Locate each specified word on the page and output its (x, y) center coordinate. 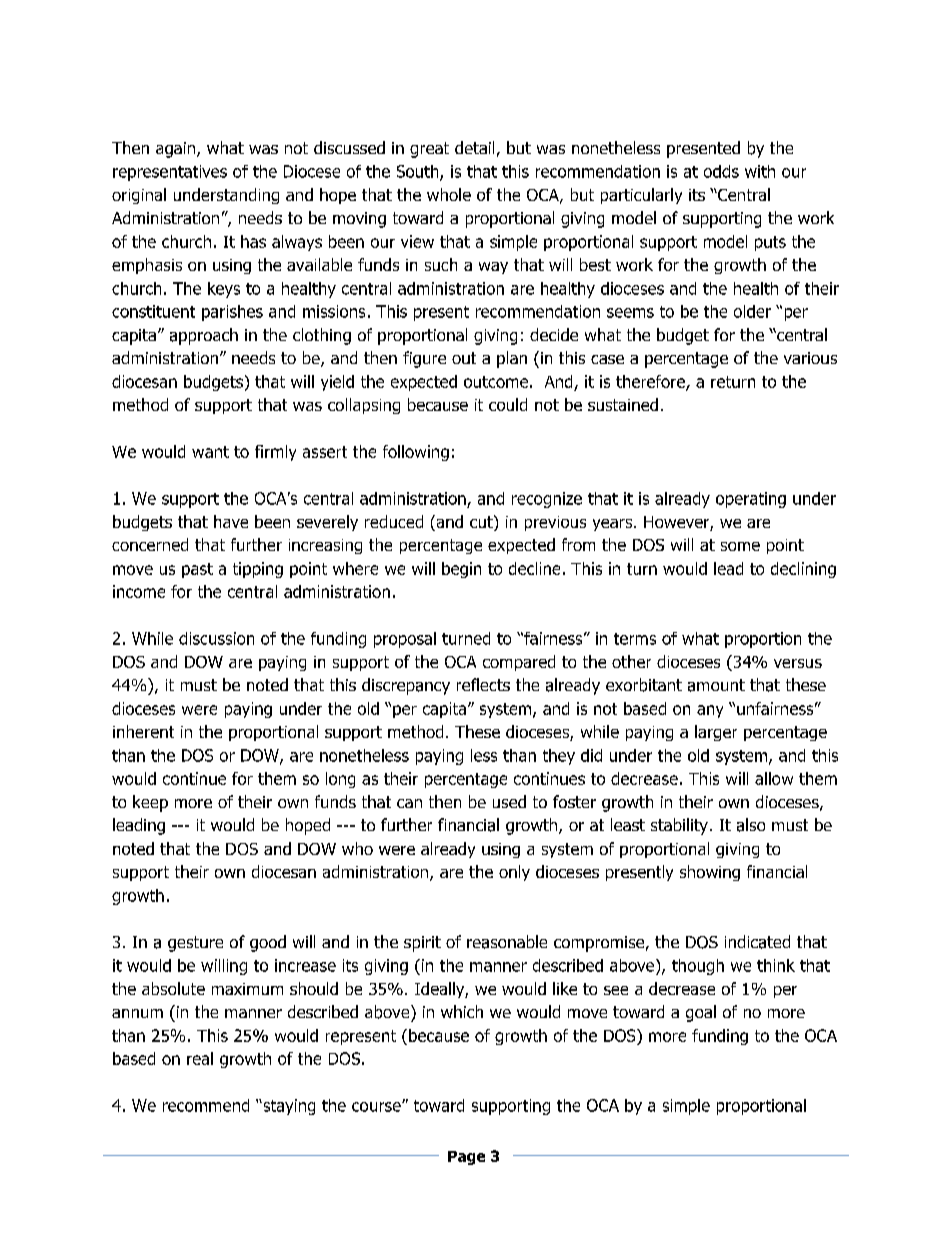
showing (710, 873)
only (514, 873)
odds (721, 171)
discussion (216, 638)
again (177, 150)
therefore (651, 383)
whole (449, 194)
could (508, 404)
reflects (483, 684)
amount (716, 685)
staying (288, 1107)
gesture (195, 944)
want (210, 452)
